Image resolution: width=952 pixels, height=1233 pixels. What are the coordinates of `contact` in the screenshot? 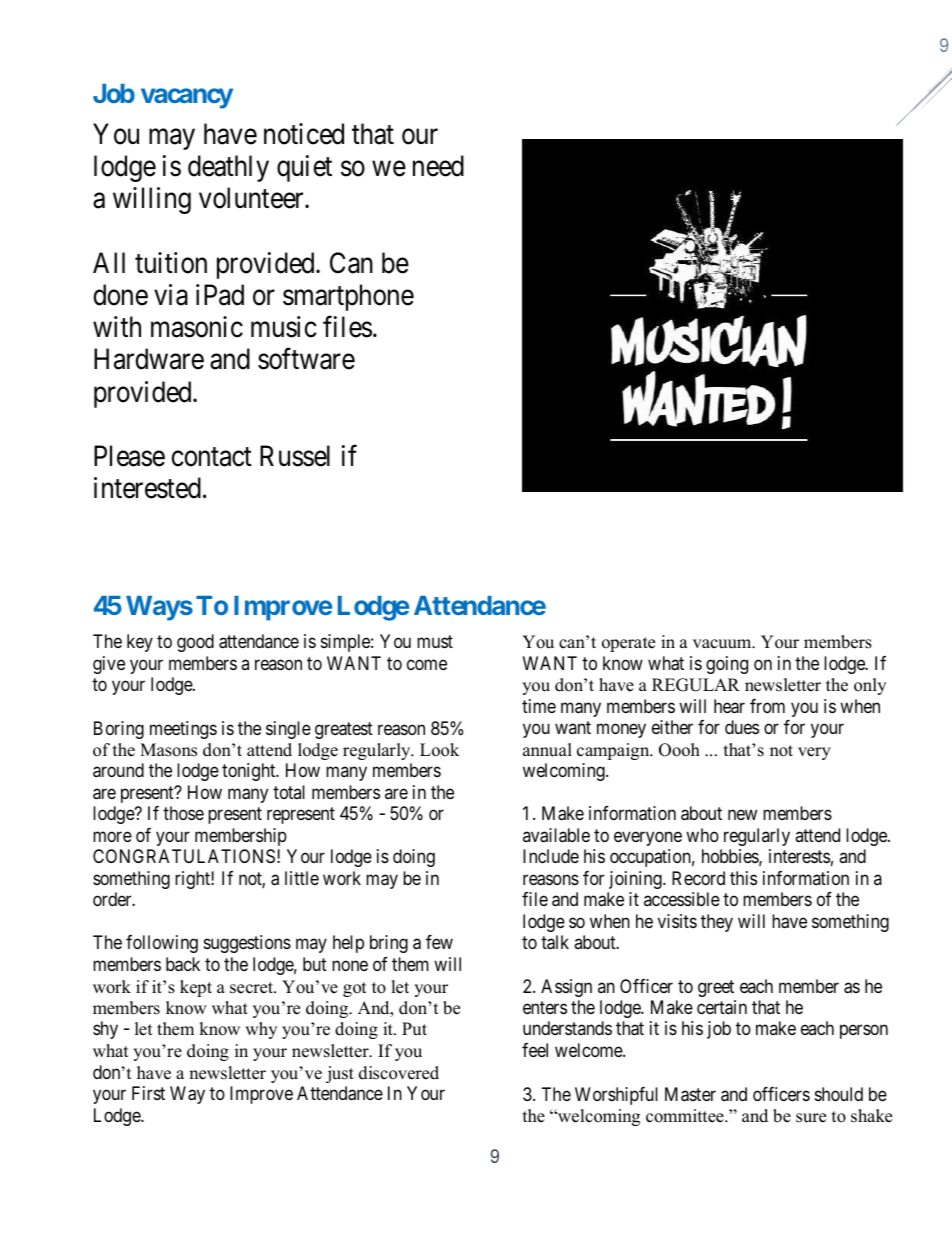 It's located at (211, 457).
